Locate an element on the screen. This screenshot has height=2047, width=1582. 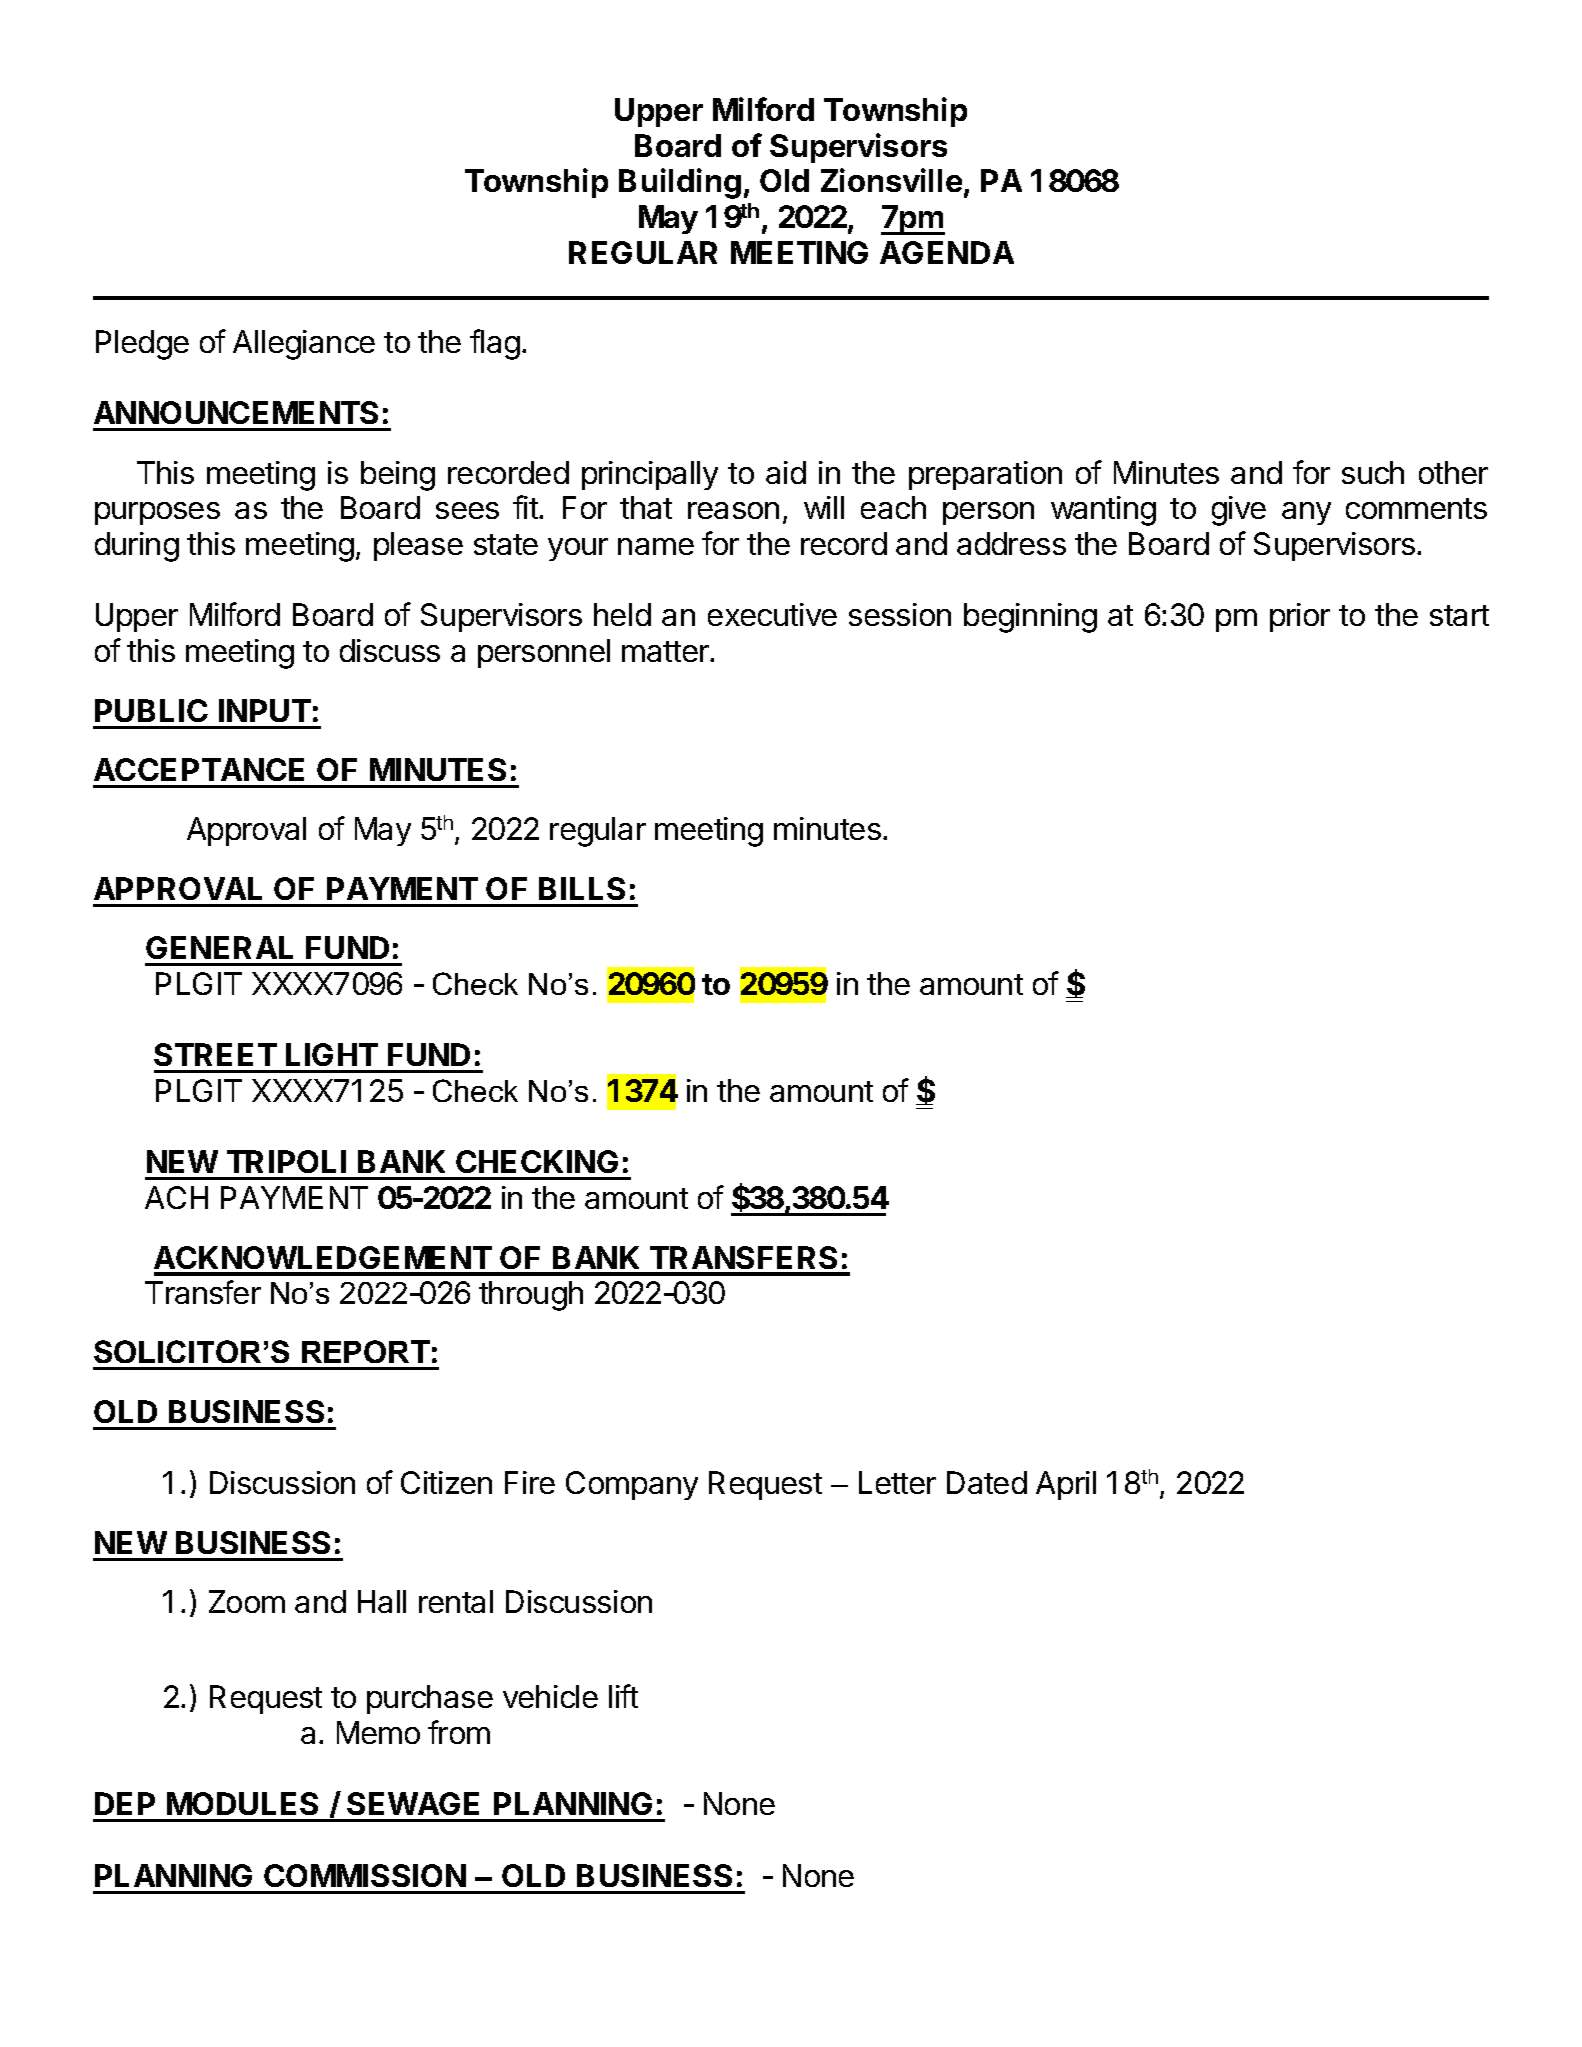
Building is located at coordinates (680, 183).
